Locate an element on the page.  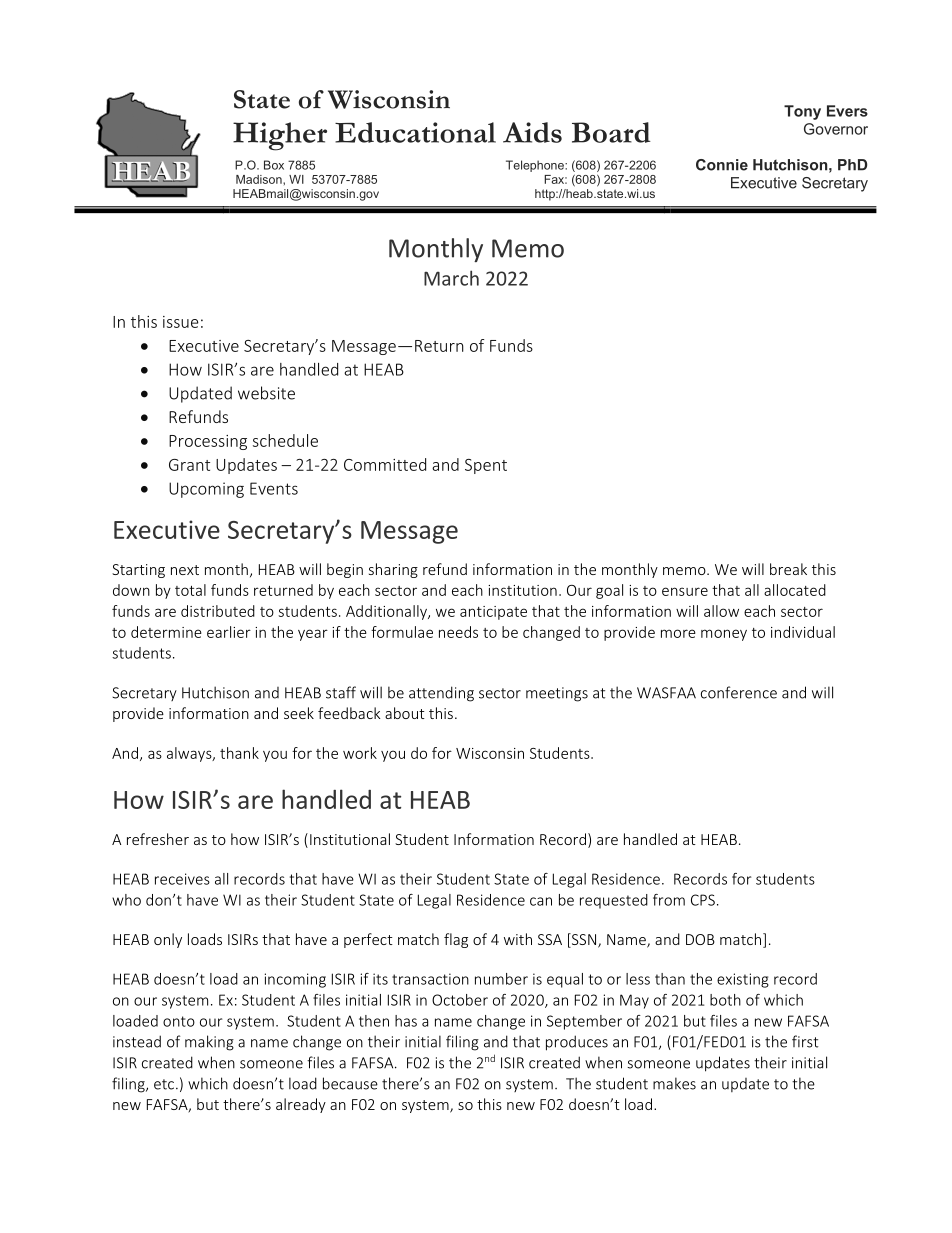
produces is located at coordinates (577, 1043).
